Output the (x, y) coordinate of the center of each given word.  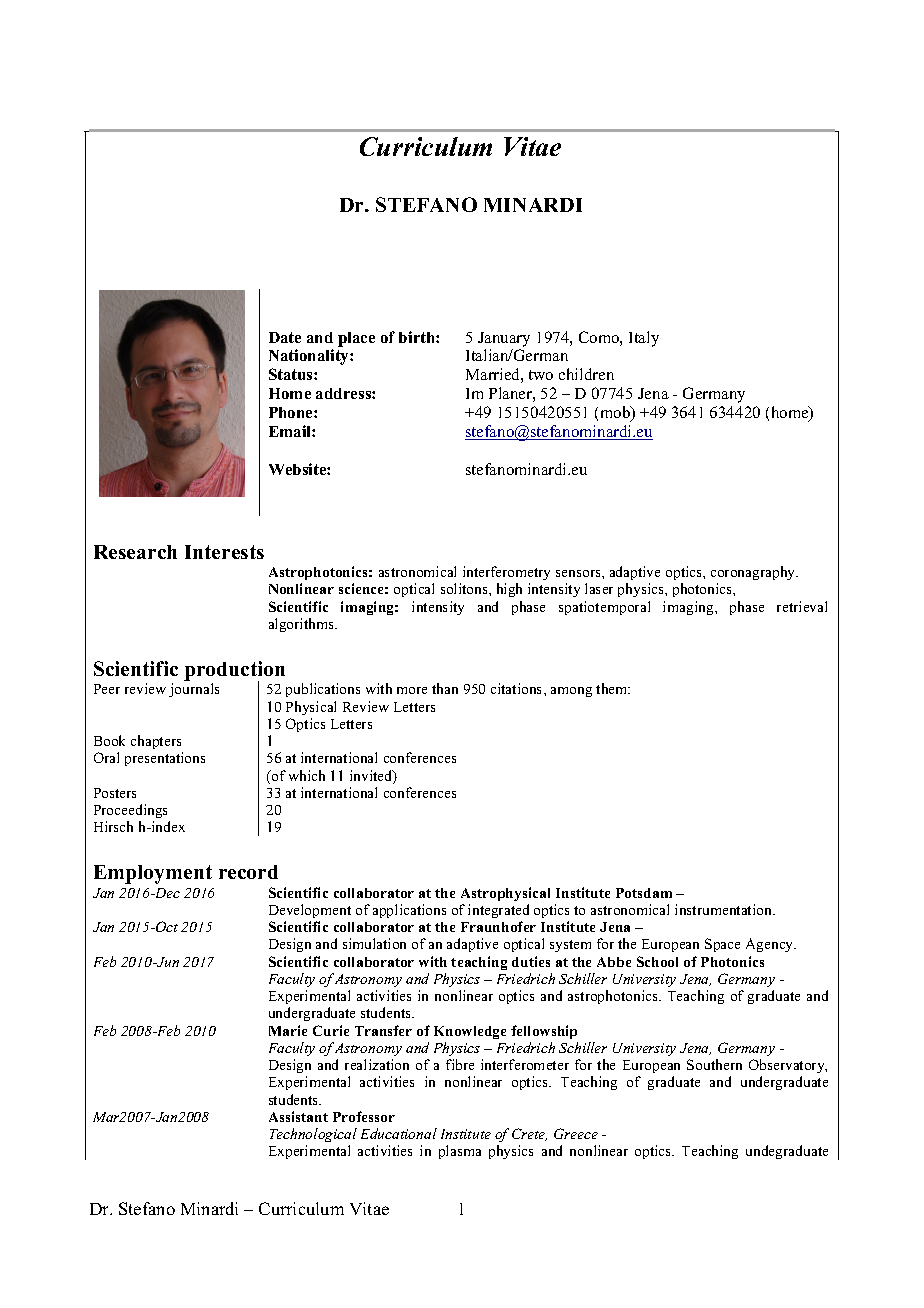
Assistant (298, 1116)
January (504, 339)
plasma (460, 1152)
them (613, 688)
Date (285, 337)
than (445, 688)
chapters (156, 742)
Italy (644, 339)
